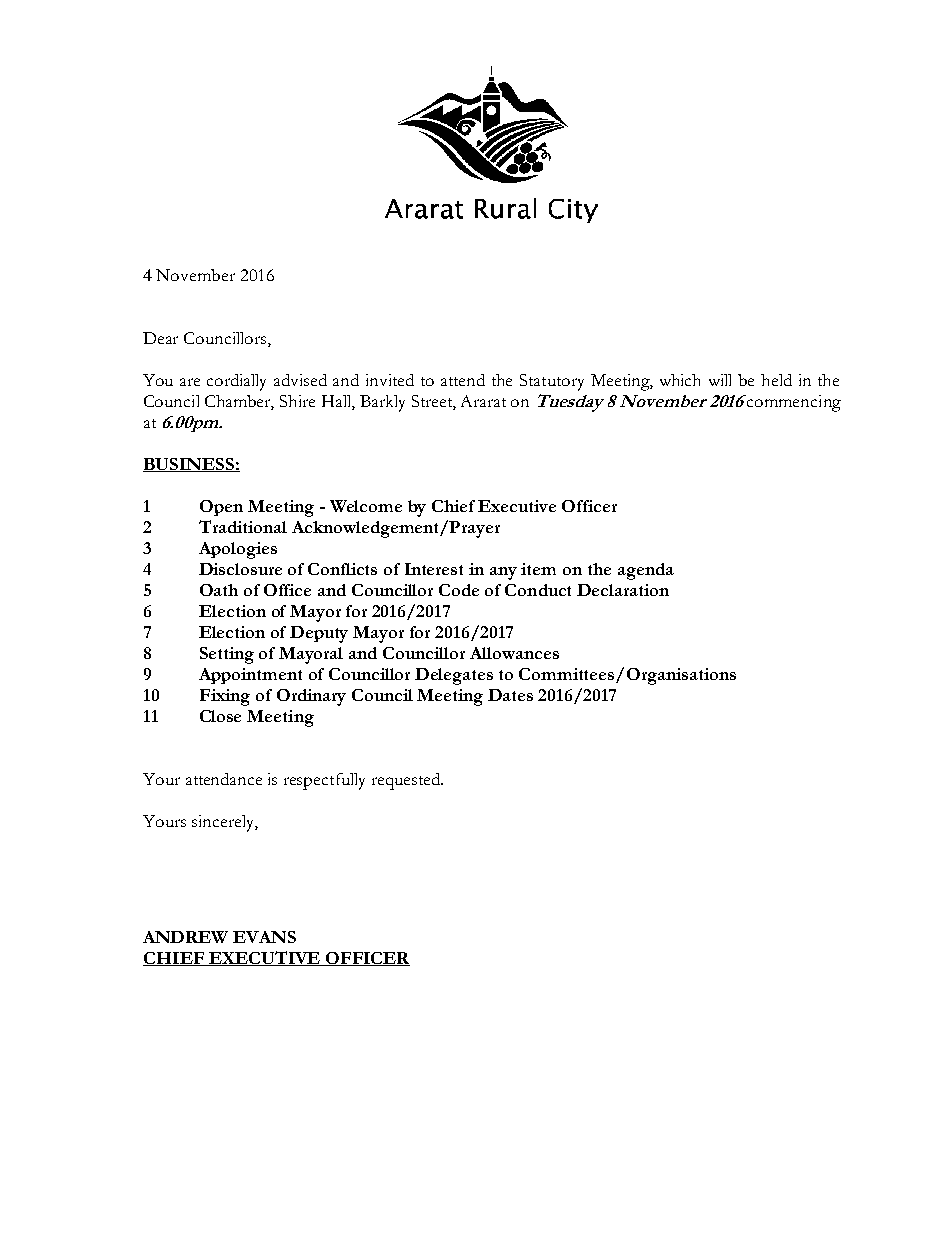  I want to click on Welcome, so click(366, 506).
